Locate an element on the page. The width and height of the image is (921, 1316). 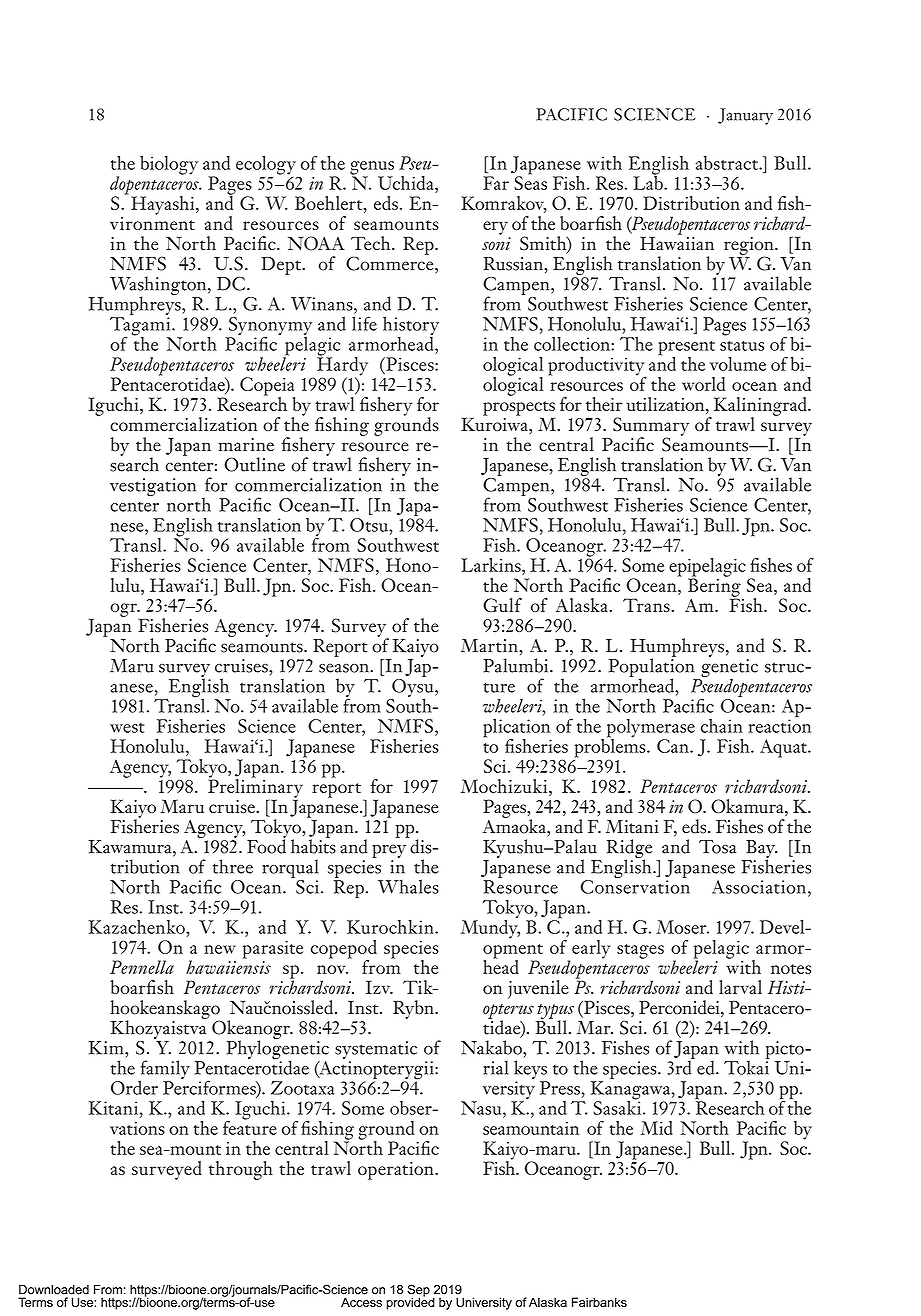
Outline is located at coordinates (254, 464).
